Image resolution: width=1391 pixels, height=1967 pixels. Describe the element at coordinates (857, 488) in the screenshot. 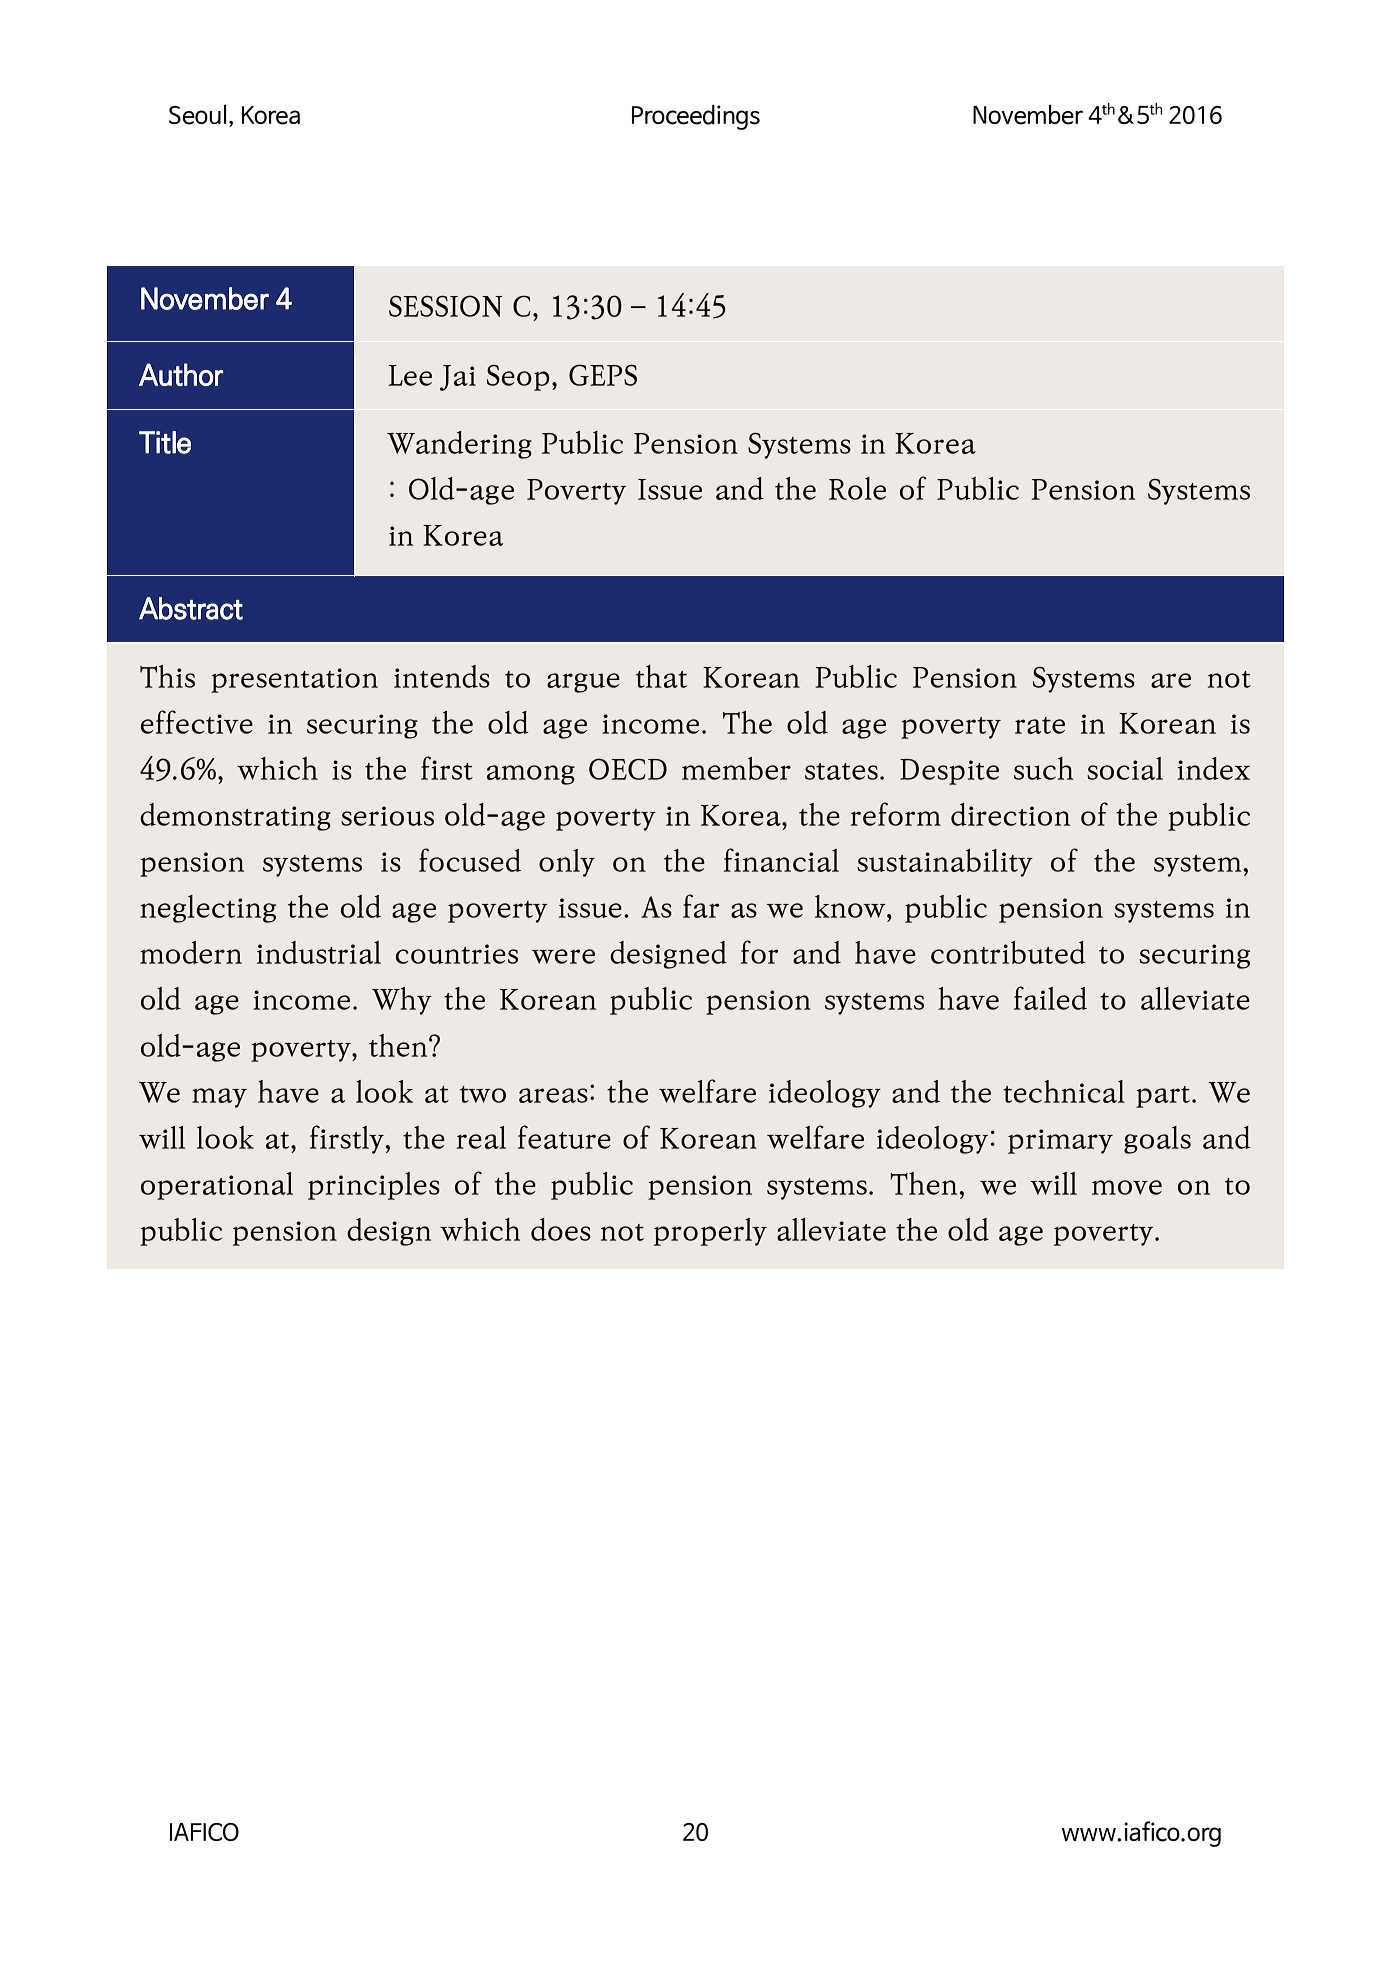

I see `Role` at that location.
